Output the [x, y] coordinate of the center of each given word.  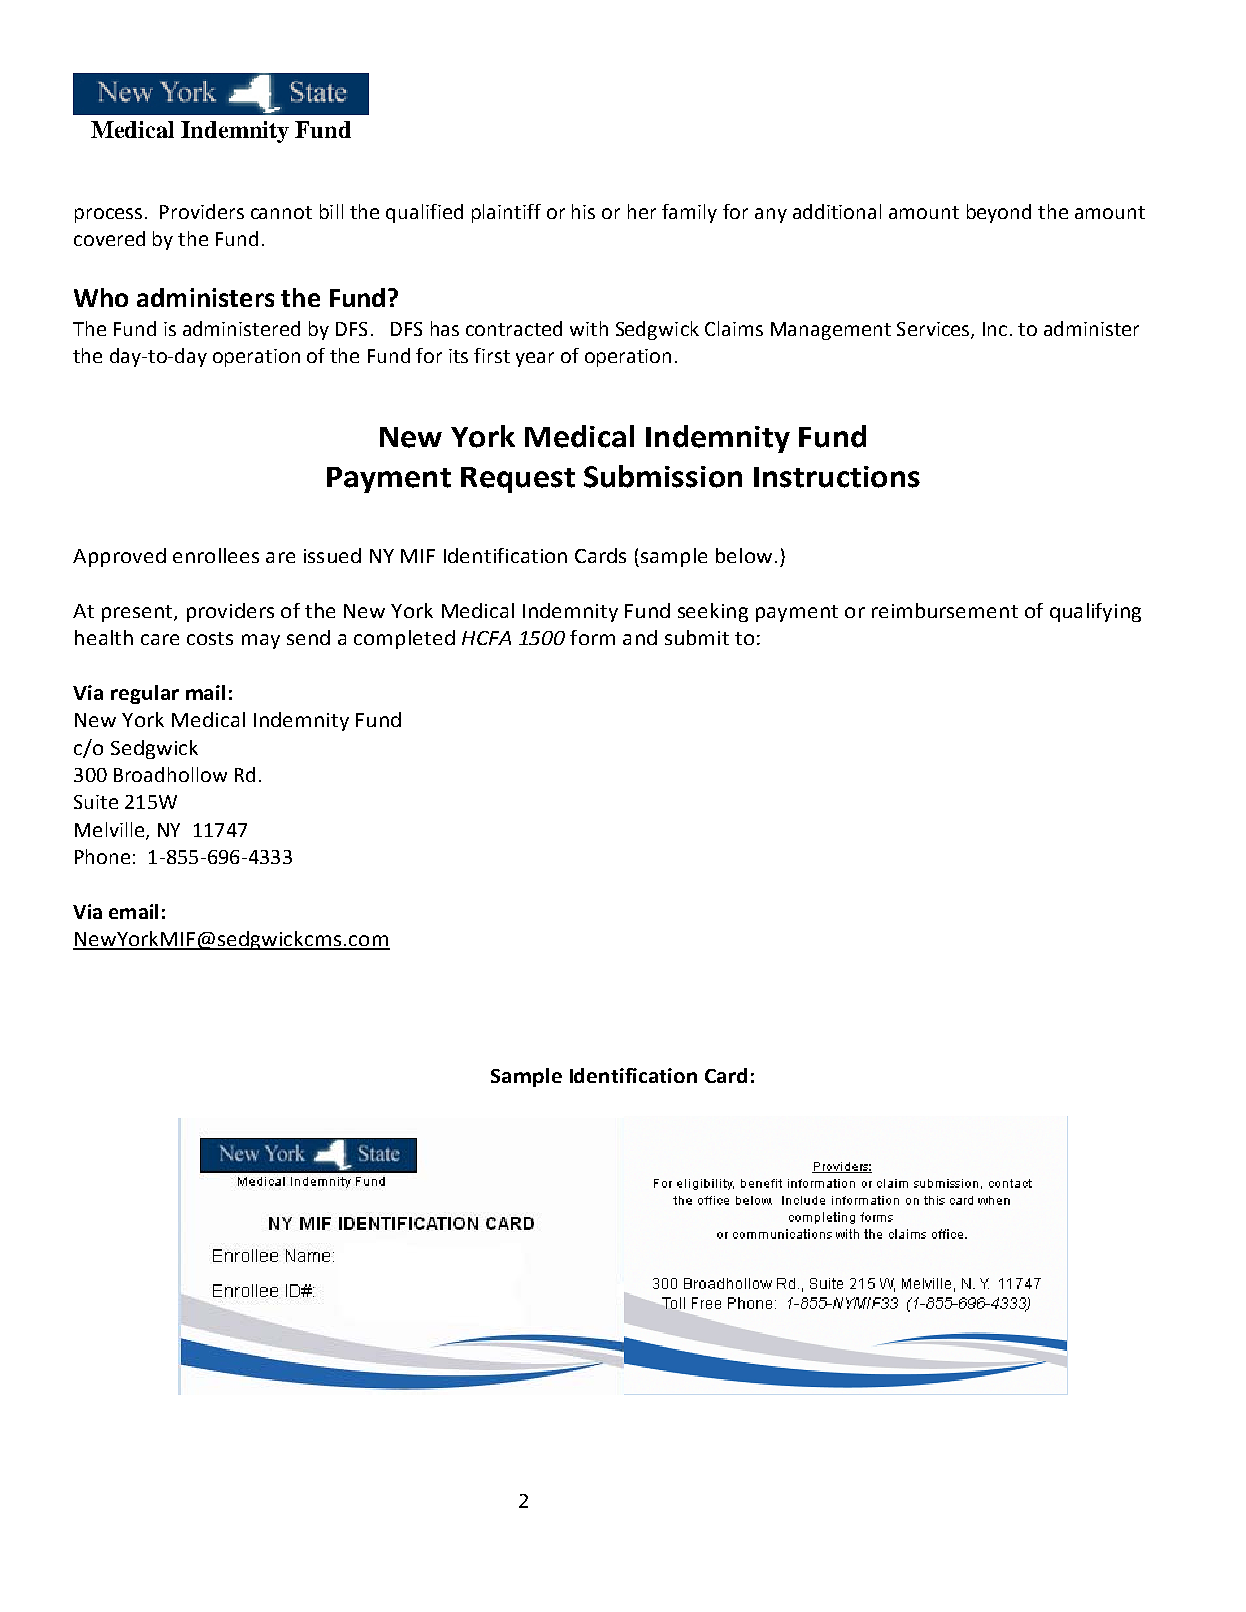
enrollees [216, 555]
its [458, 356]
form [592, 637]
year [535, 359]
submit [697, 637]
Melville [111, 830]
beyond [999, 213]
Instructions [837, 477]
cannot [281, 212]
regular [145, 694]
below [744, 555]
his [583, 211]
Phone [102, 856]
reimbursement [945, 610]
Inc [995, 329]
